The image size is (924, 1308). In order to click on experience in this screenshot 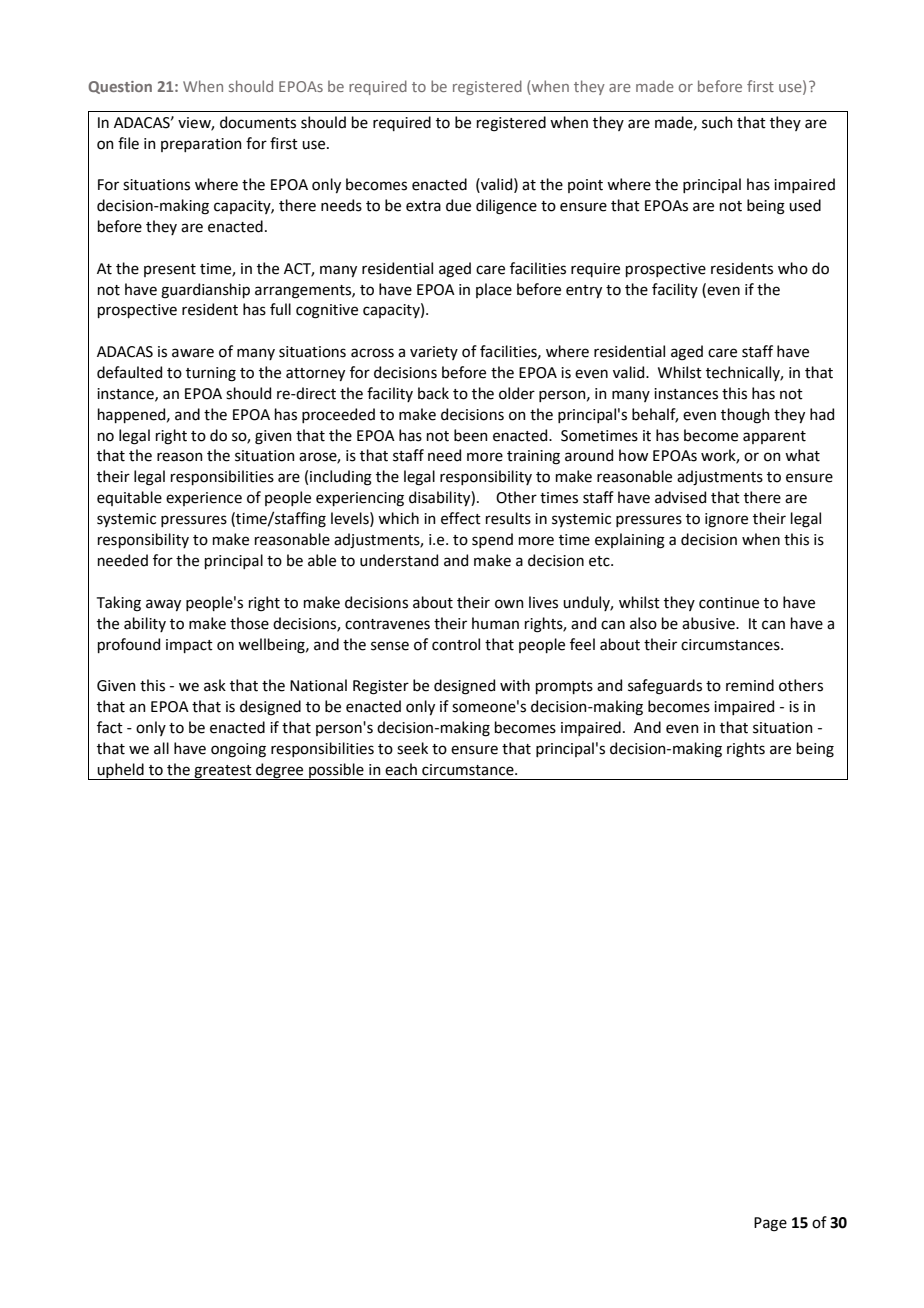, I will do `click(204, 499)`.
